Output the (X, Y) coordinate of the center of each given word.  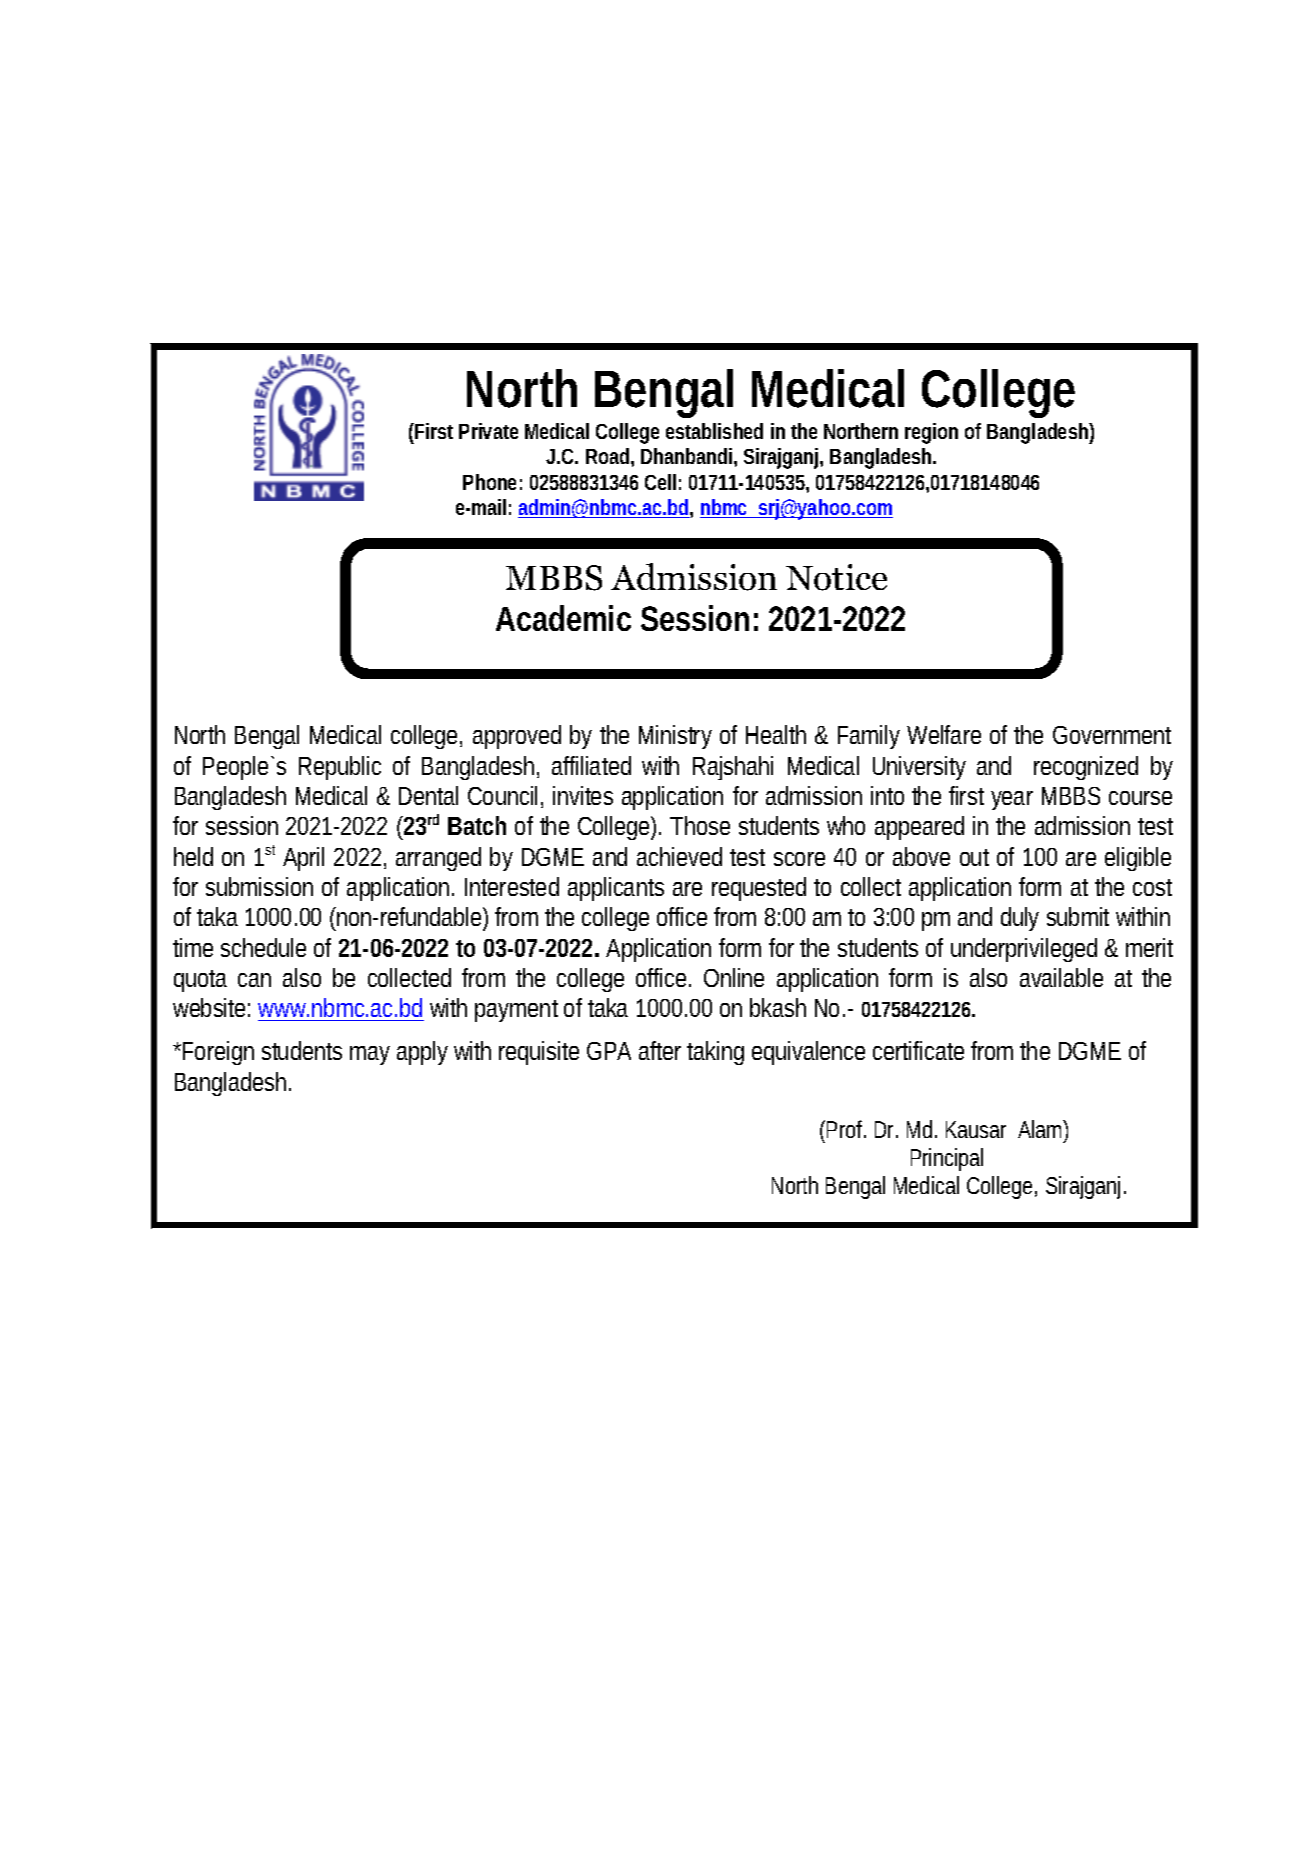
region (931, 433)
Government (1112, 735)
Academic (563, 618)
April (303, 859)
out (974, 857)
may (370, 1055)
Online (734, 977)
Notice (836, 577)
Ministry (675, 737)
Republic (340, 768)
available (1061, 977)
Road (609, 456)
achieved (679, 856)
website (209, 1007)
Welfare (944, 734)
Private (488, 431)
